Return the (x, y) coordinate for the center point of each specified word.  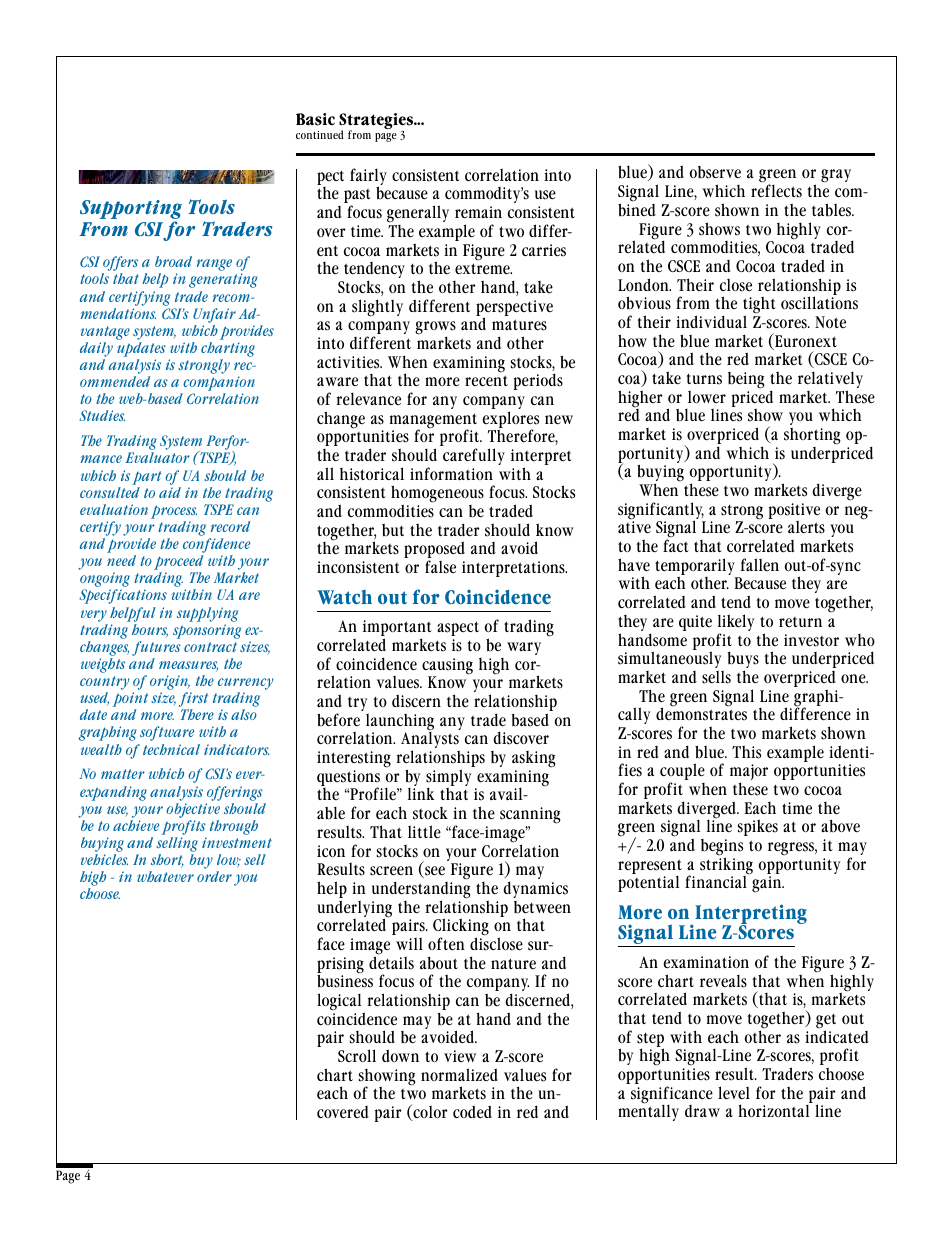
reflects (776, 190)
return (800, 622)
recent (486, 381)
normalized (459, 1074)
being (746, 380)
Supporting (131, 211)
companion (218, 385)
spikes (758, 827)
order (214, 876)
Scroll (357, 1055)
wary (524, 648)
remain (478, 212)
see (434, 872)
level (734, 1093)
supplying (207, 614)
